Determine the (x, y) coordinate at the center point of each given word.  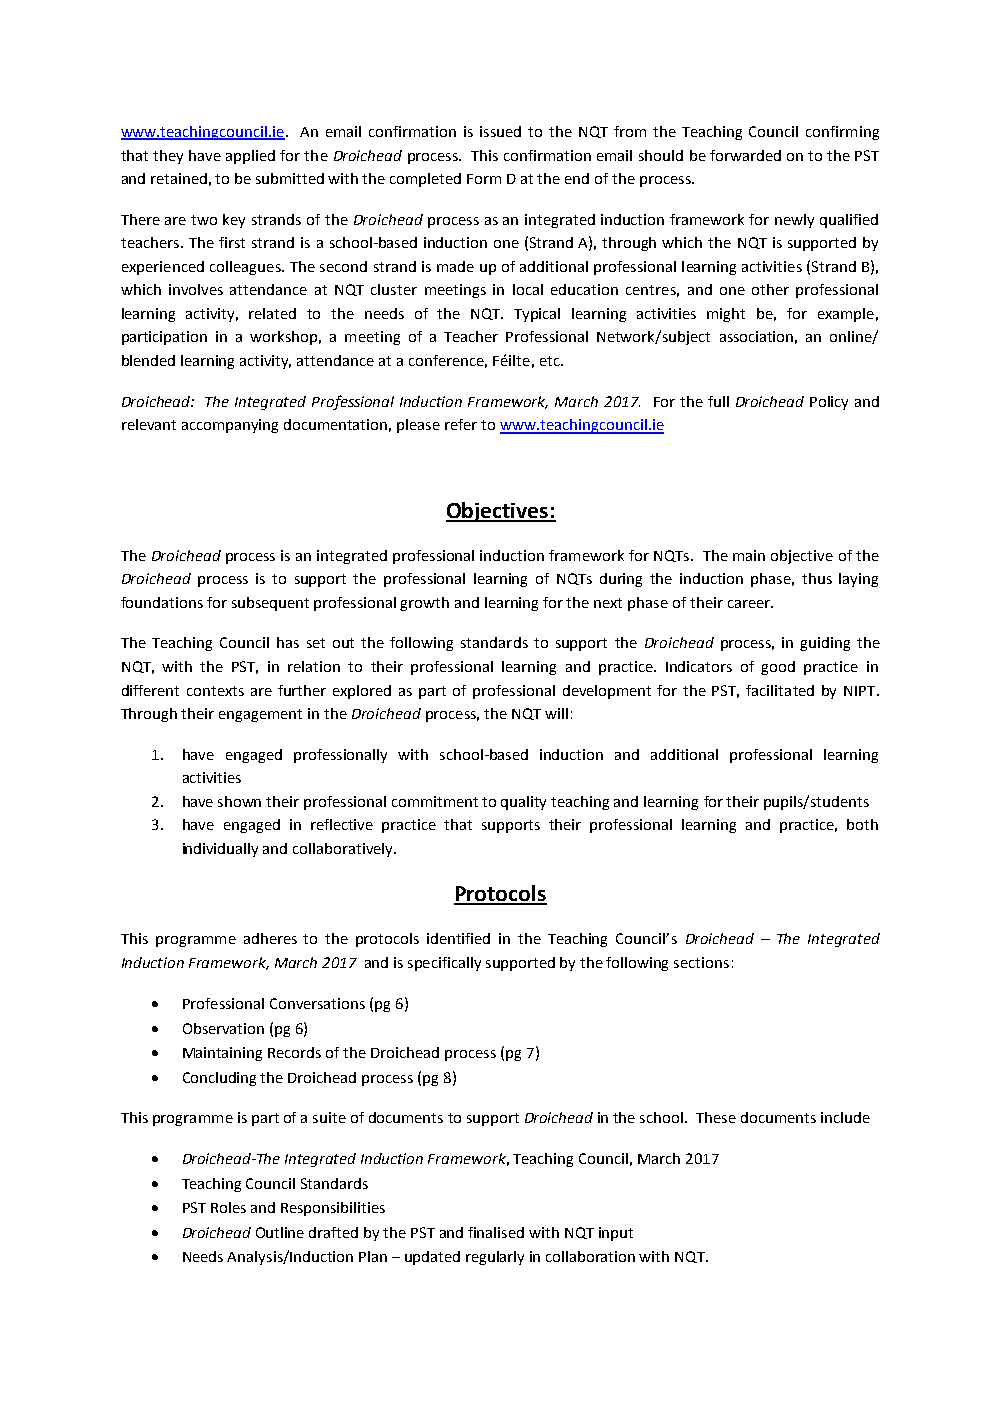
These (716, 1117)
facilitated (780, 690)
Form (484, 179)
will (556, 713)
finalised (496, 1232)
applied (250, 157)
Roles (228, 1207)
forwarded (745, 155)
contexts (215, 691)
